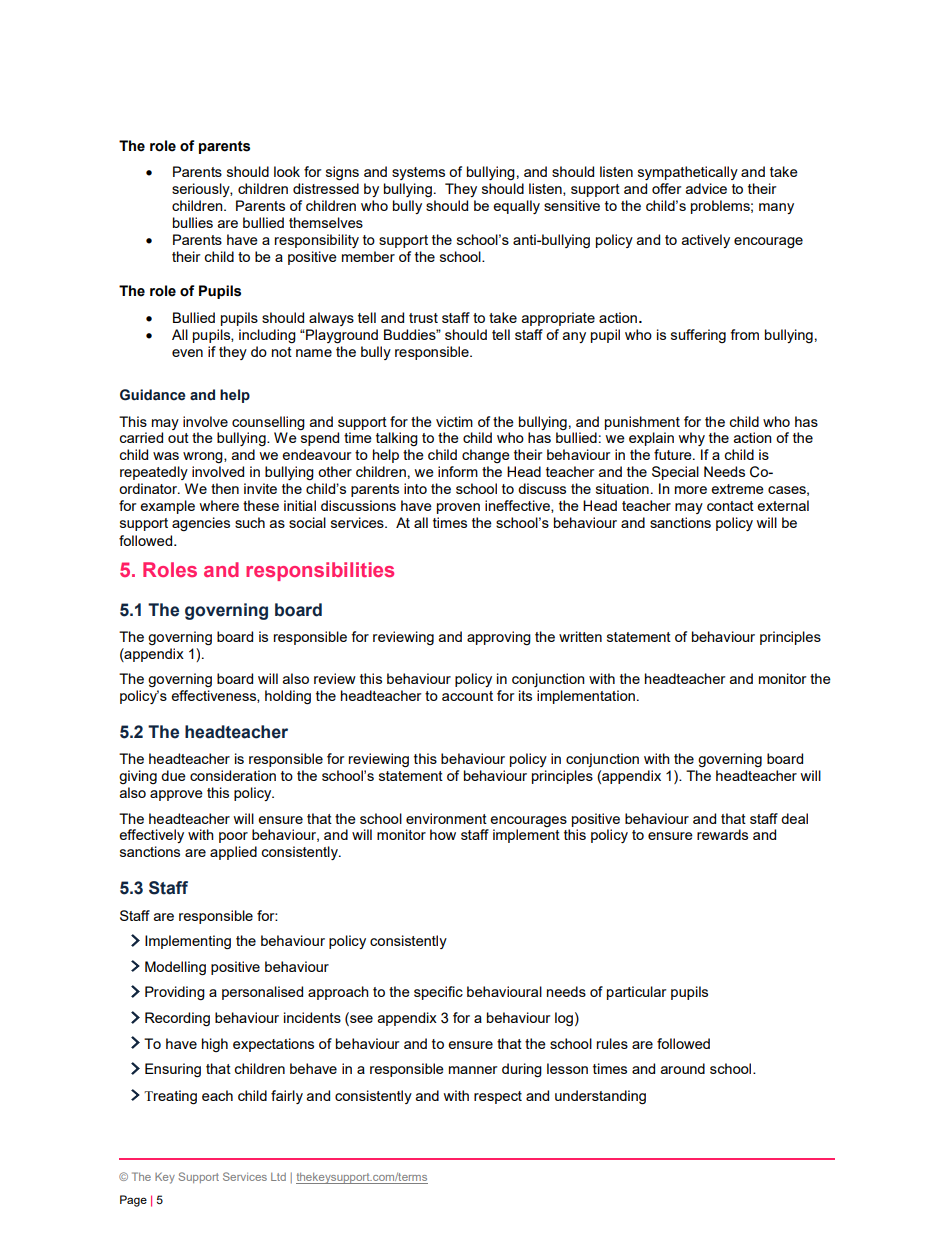  Describe the element at coordinates (204, 457) in the image. I see `wrong` at that location.
